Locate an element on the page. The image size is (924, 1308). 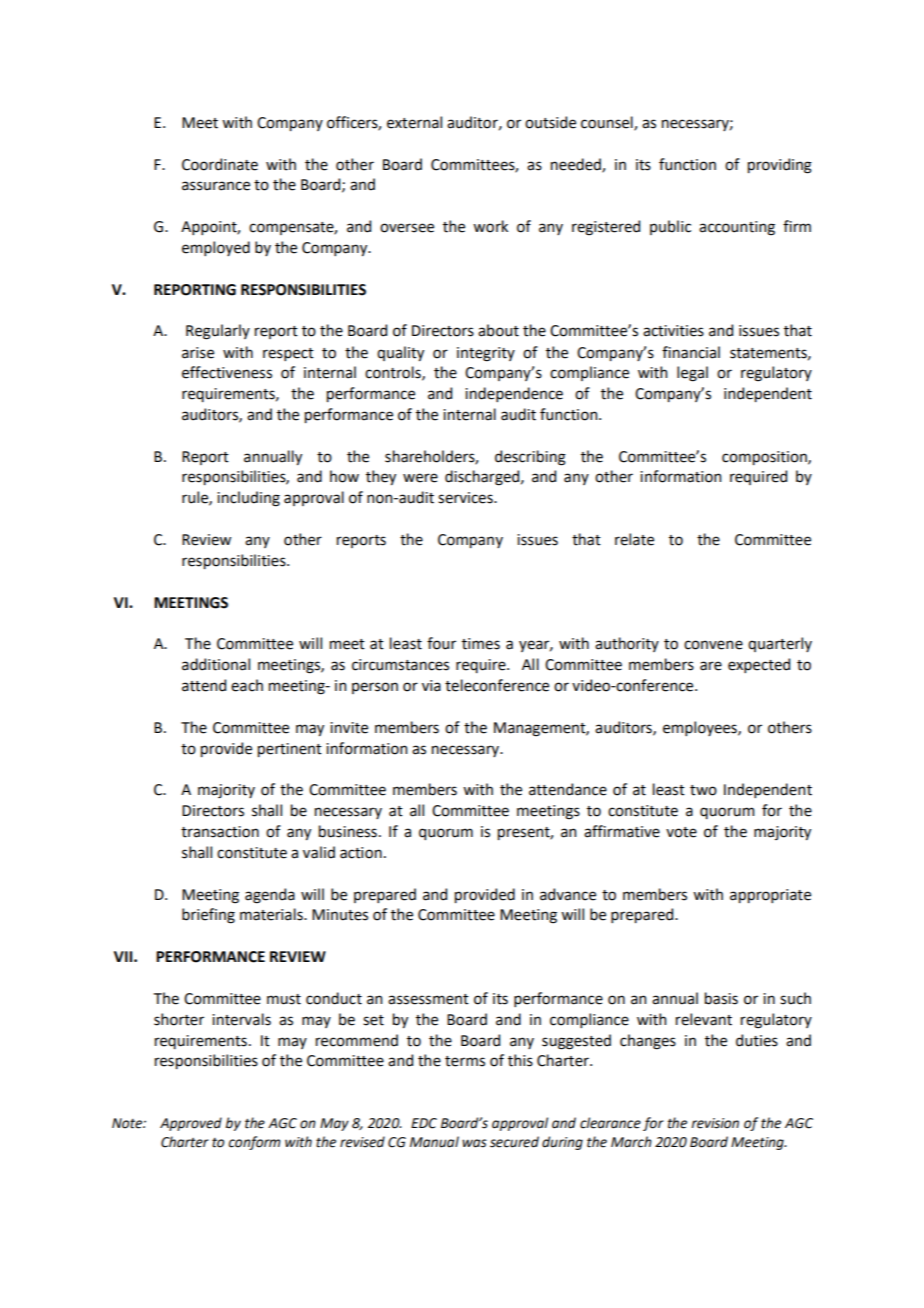
Approved is located at coordinates (191, 1124).
